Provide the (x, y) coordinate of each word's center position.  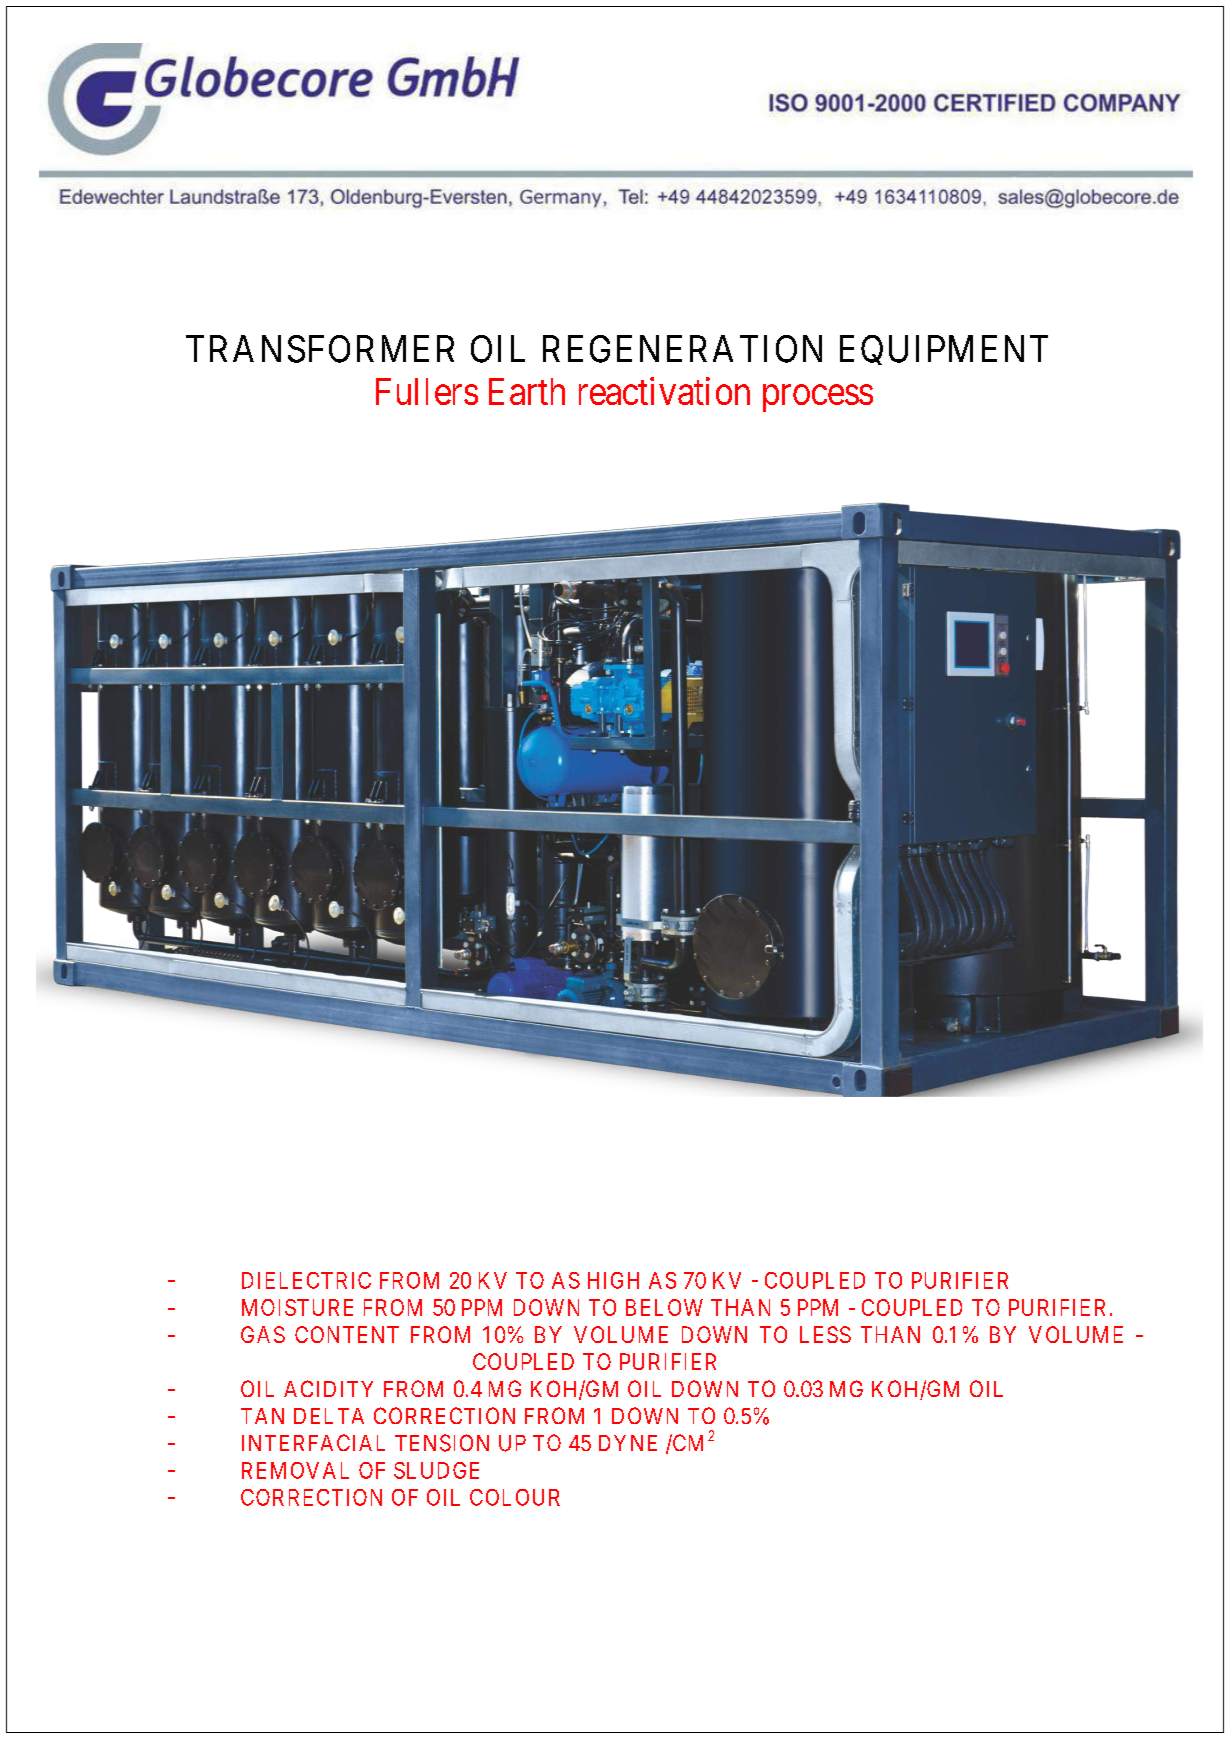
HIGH (613, 1280)
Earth (527, 391)
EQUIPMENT (944, 350)
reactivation (664, 391)
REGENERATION (682, 349)
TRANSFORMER (320, 349)
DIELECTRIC (306, 1280)
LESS (825, 1334)
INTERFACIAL (313, 1442)
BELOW (664, 1307)
